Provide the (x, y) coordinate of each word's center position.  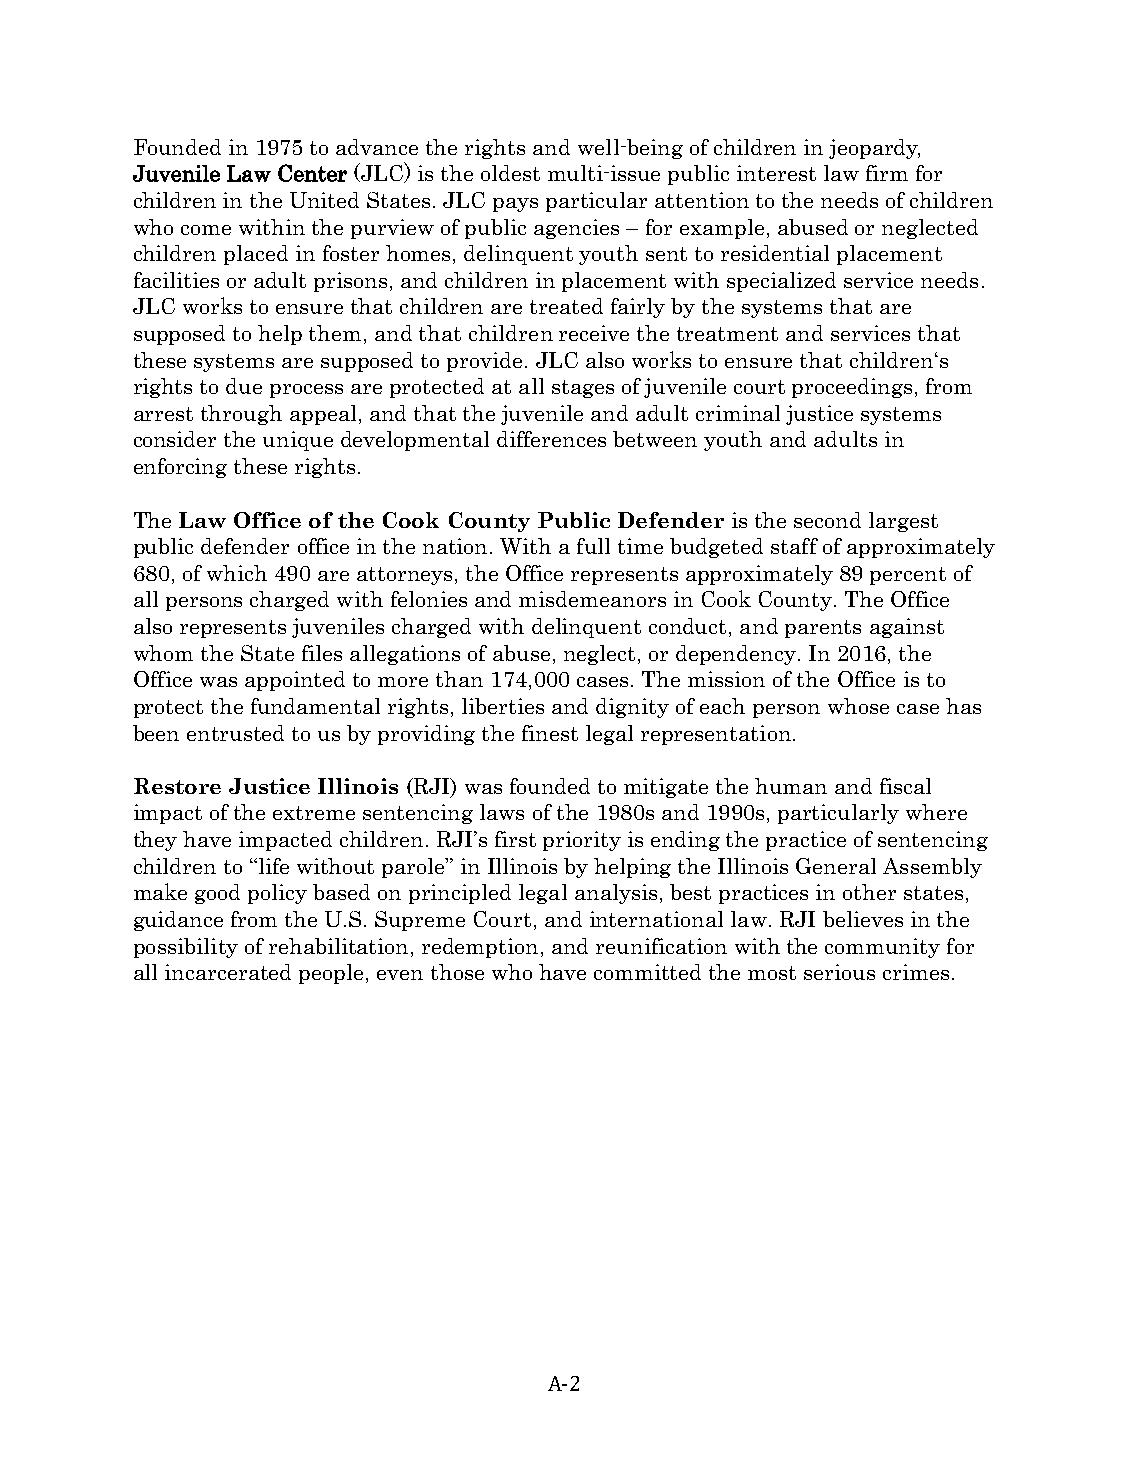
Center (312, 173)
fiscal (905, 786)
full (593, 546)
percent (908, 576)
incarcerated (228, 972)
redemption (480, 948)
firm (887, 173)
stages (583, 389)
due (244, 386)
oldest (510, 173)
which (237, 573)
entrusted (235, 733)
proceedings (852, 388)
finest (550, 733)
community (882, 948)
